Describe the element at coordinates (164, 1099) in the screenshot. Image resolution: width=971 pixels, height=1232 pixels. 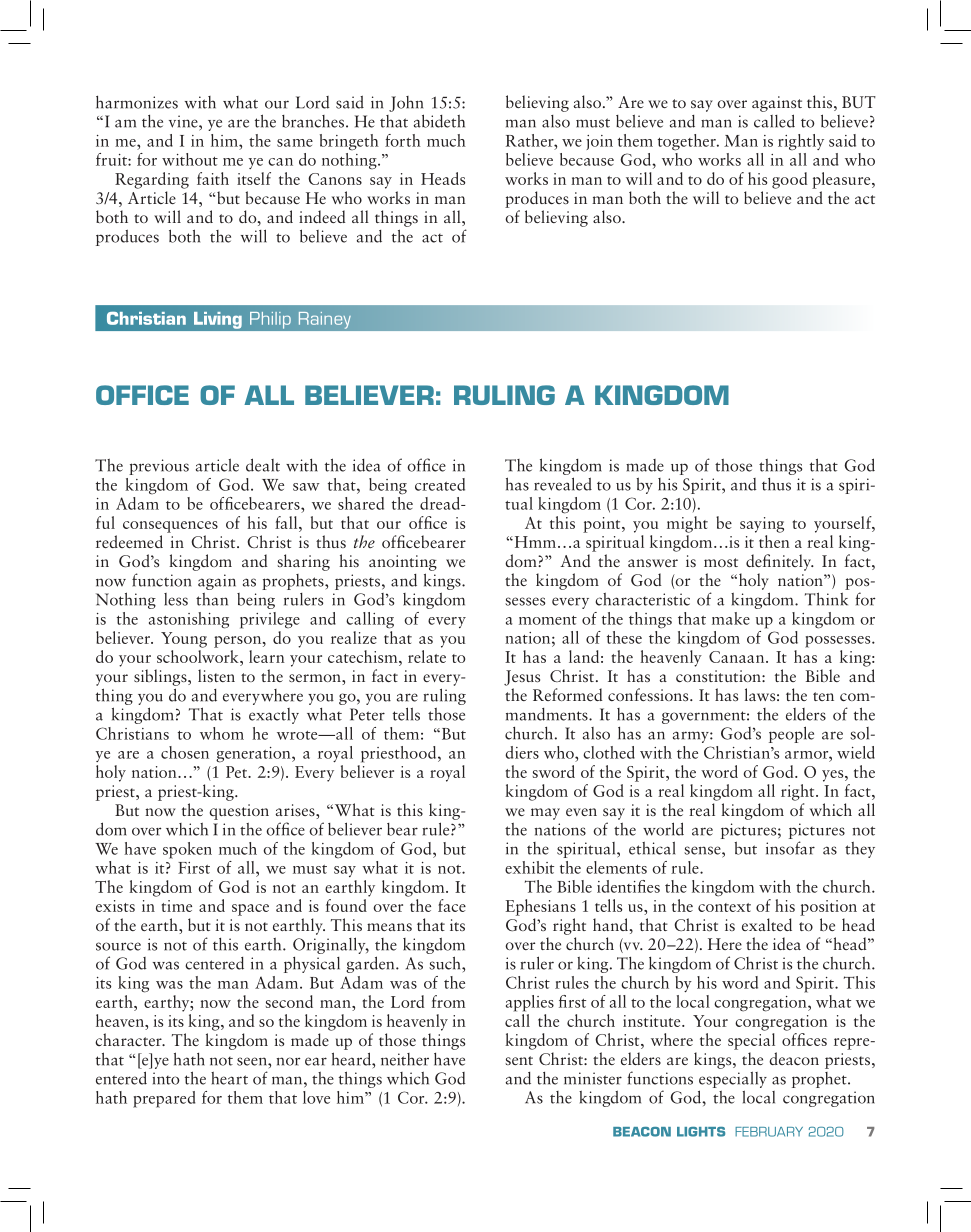
I see `prepared` at that location.
